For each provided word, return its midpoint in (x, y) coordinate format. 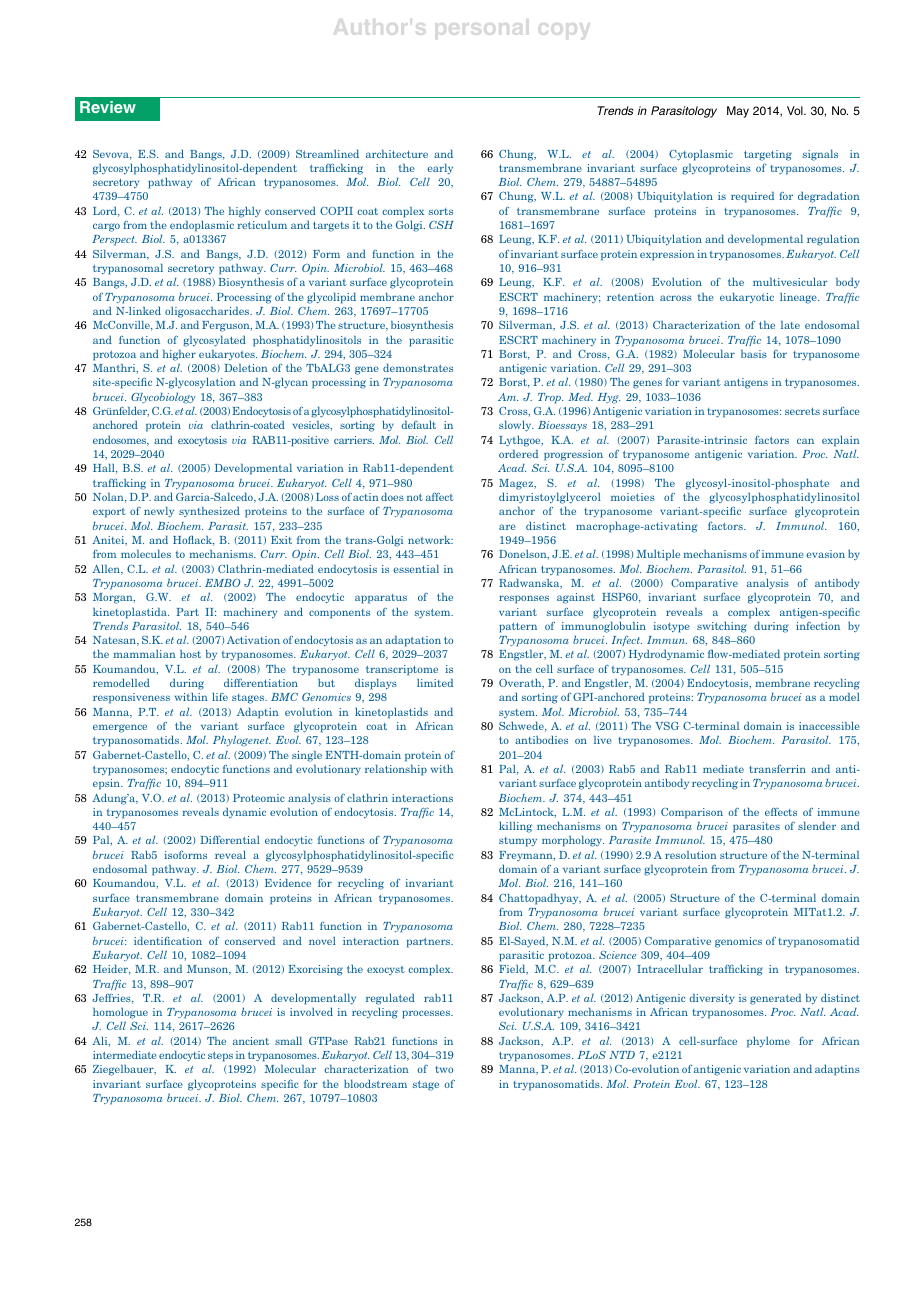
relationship (396, 770)
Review (108, 107)
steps (220, 1057)
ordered (518, 454)
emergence (120, 728)
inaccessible (829, 725)
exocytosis (202, 441)
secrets (802, 411)
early (440, 169)
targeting (768, 155)
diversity (711, 999)
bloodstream (375, 1083)
